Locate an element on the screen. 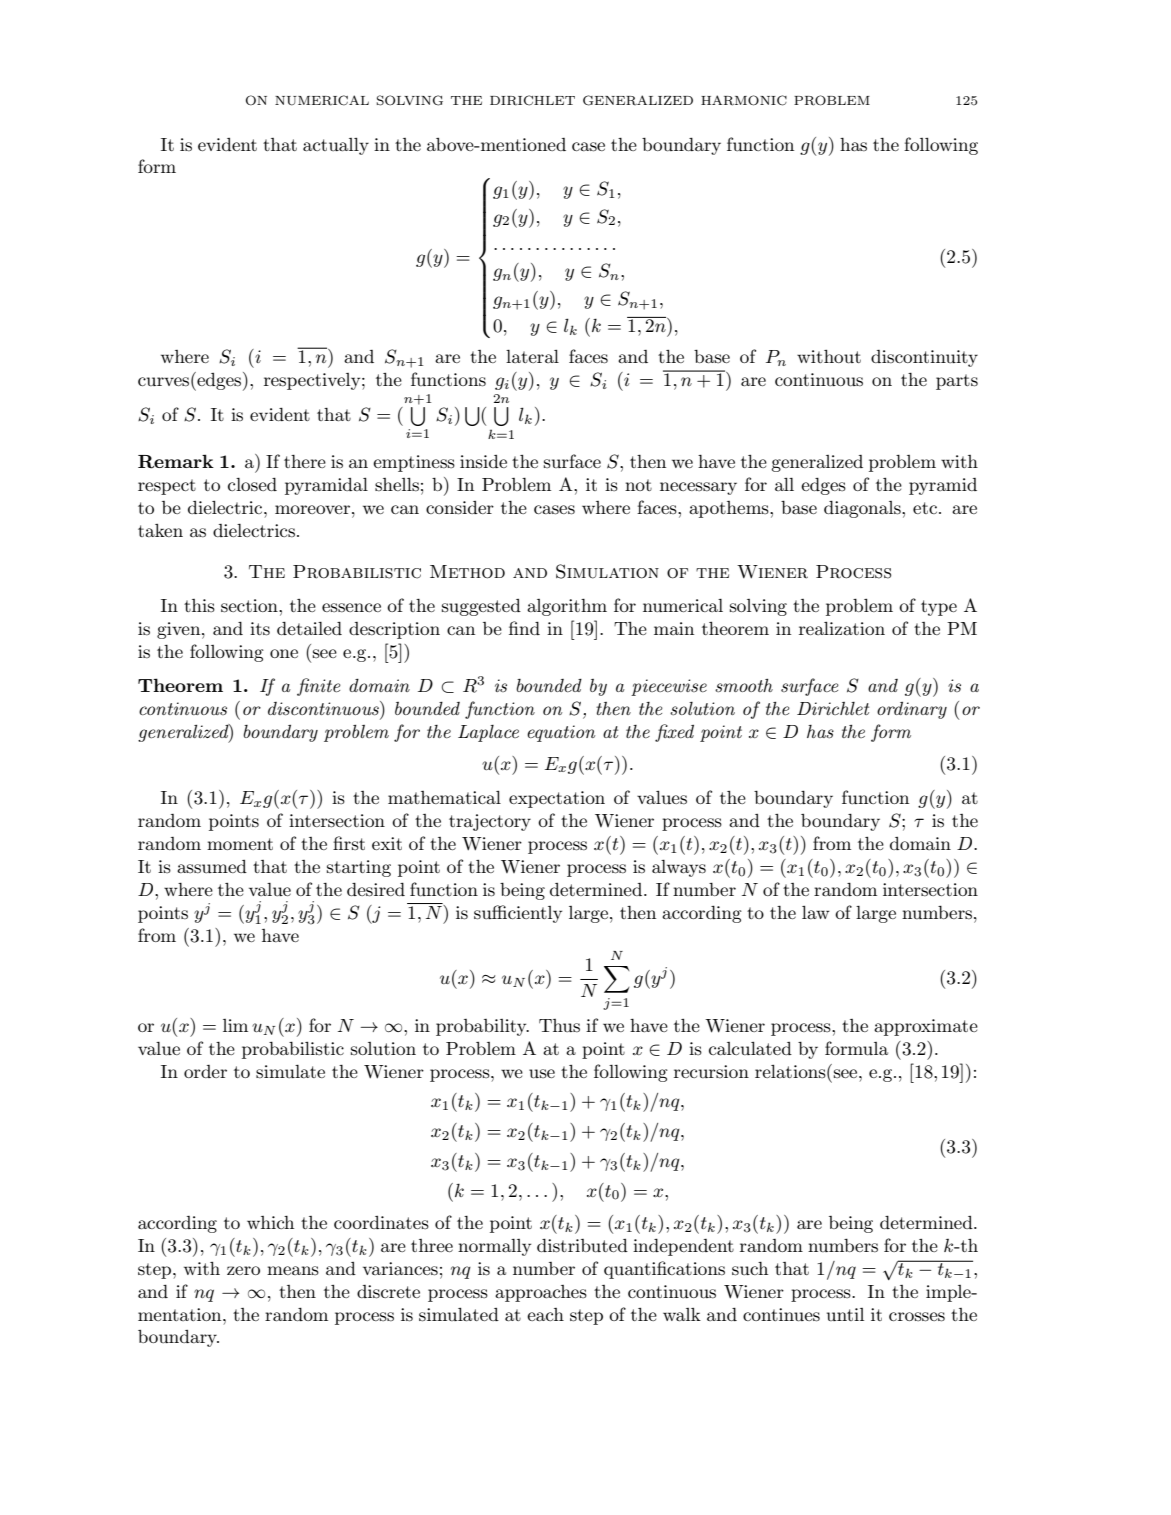 This screenshot has height=1515, width=1171. inside is located at coordinates (483, 461).
